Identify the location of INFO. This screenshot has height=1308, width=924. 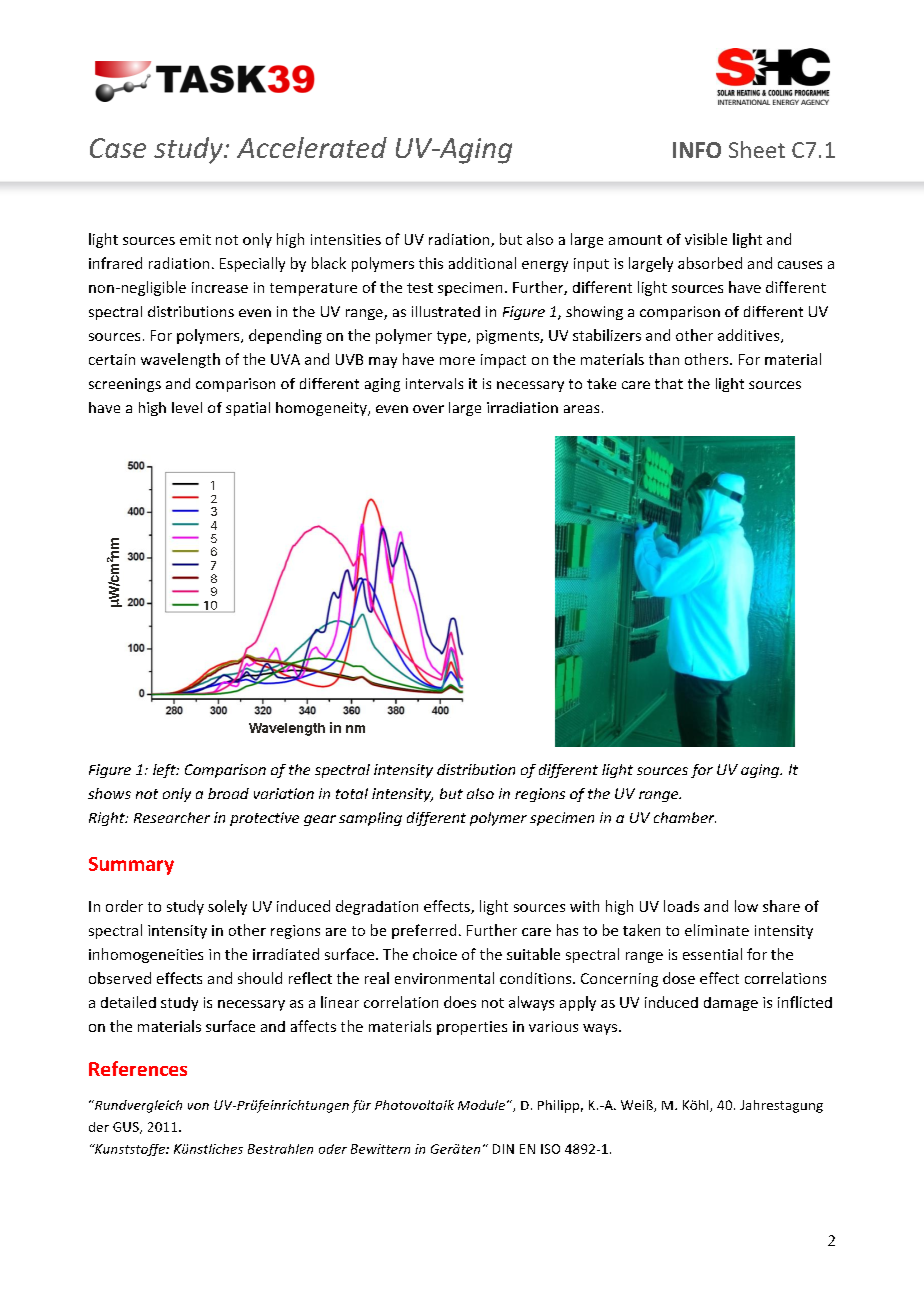
(697, 150).
